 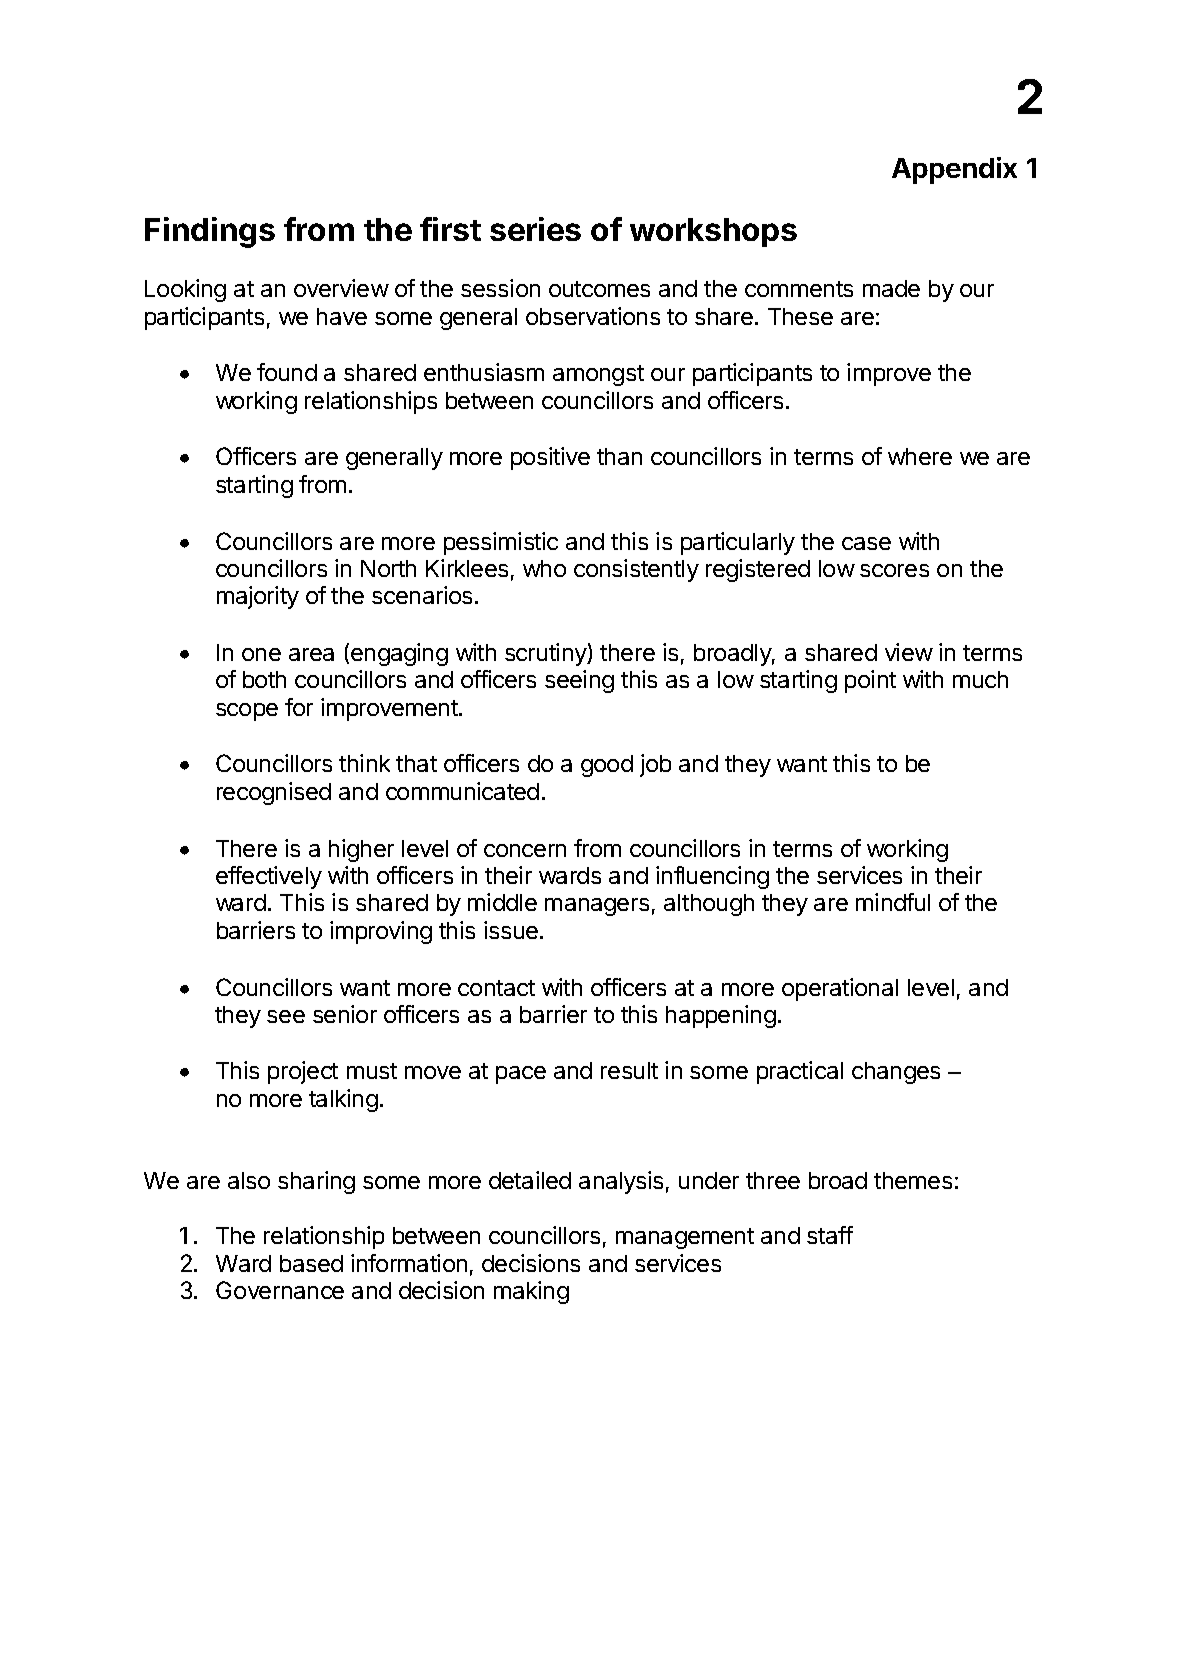 I want to click on based, so click(x=311, y=1263).
